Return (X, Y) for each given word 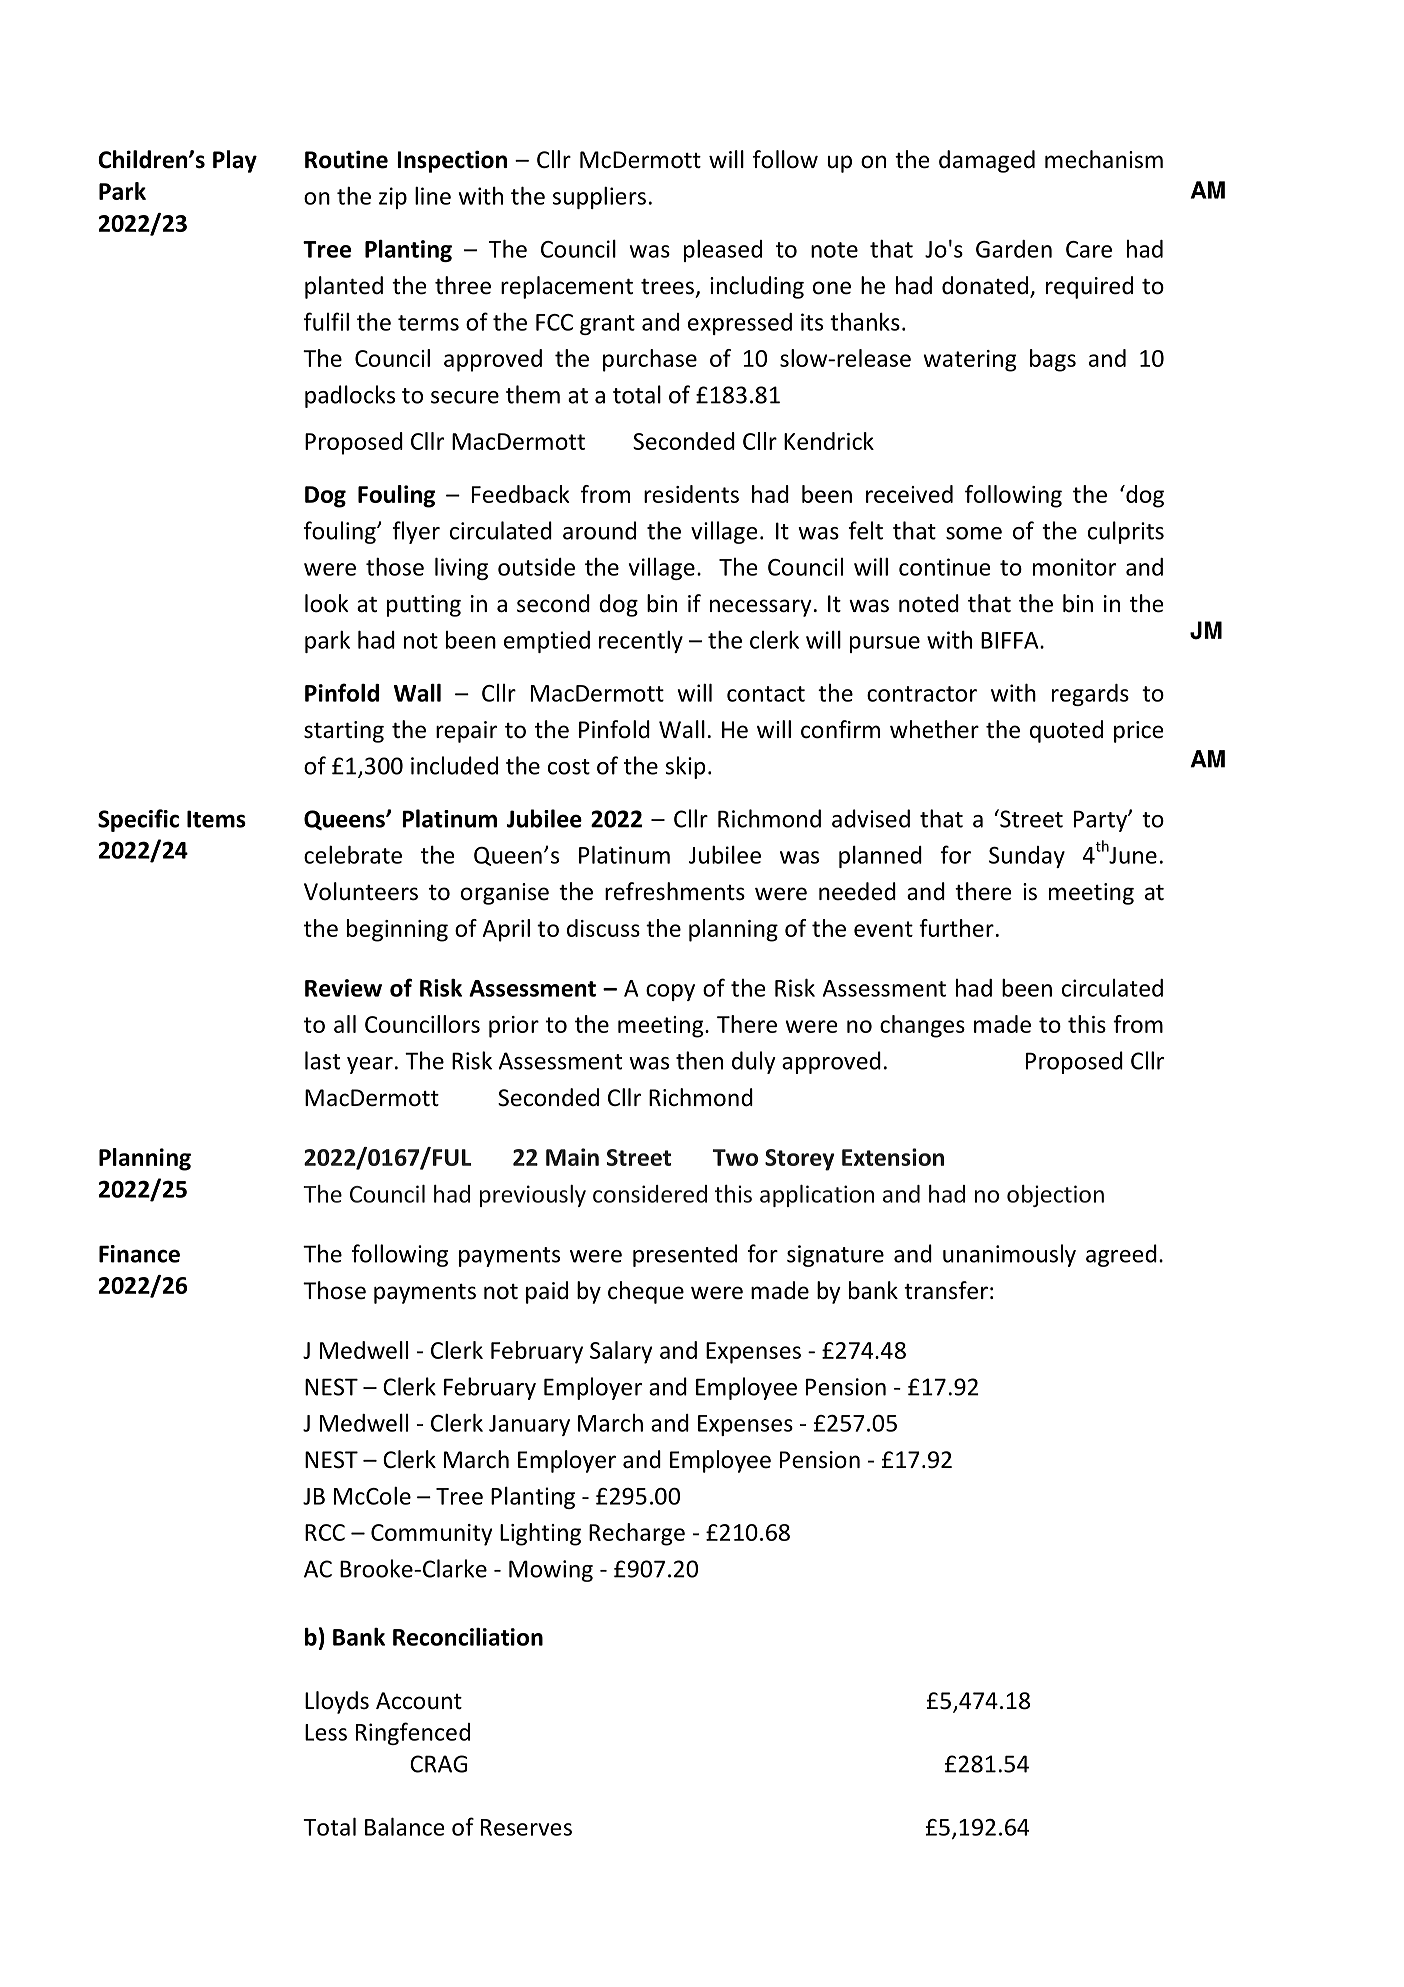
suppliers (599, 197)
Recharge (637, 1534)
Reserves (526, 1827)
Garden (1014, 249)
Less (326, 1732)
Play (235, 161)
